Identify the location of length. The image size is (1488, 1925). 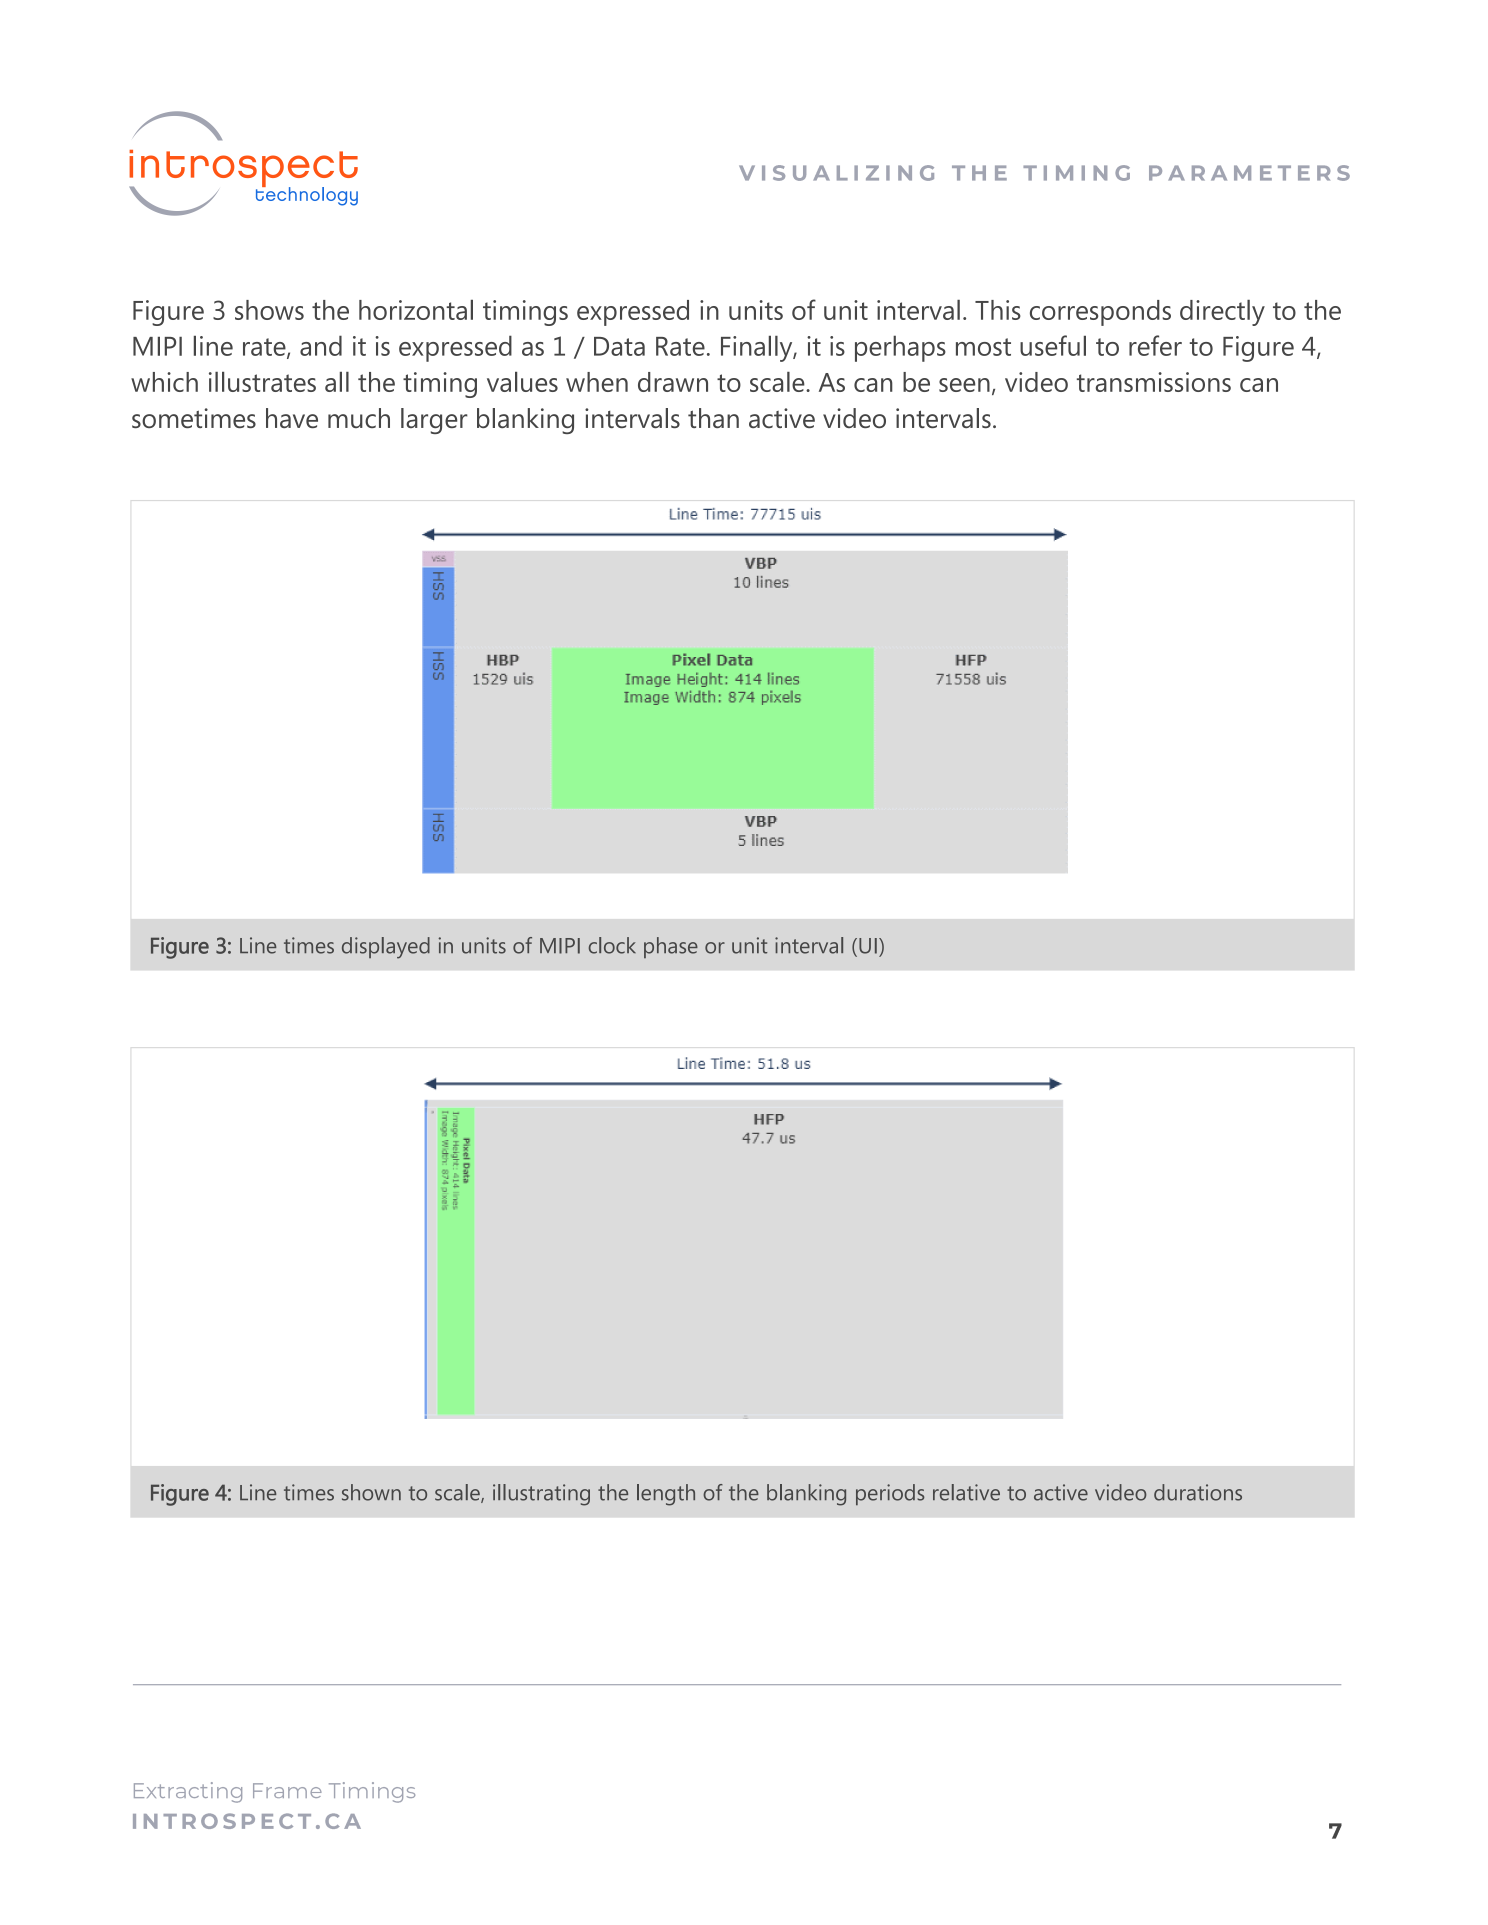
(666, 1495).
